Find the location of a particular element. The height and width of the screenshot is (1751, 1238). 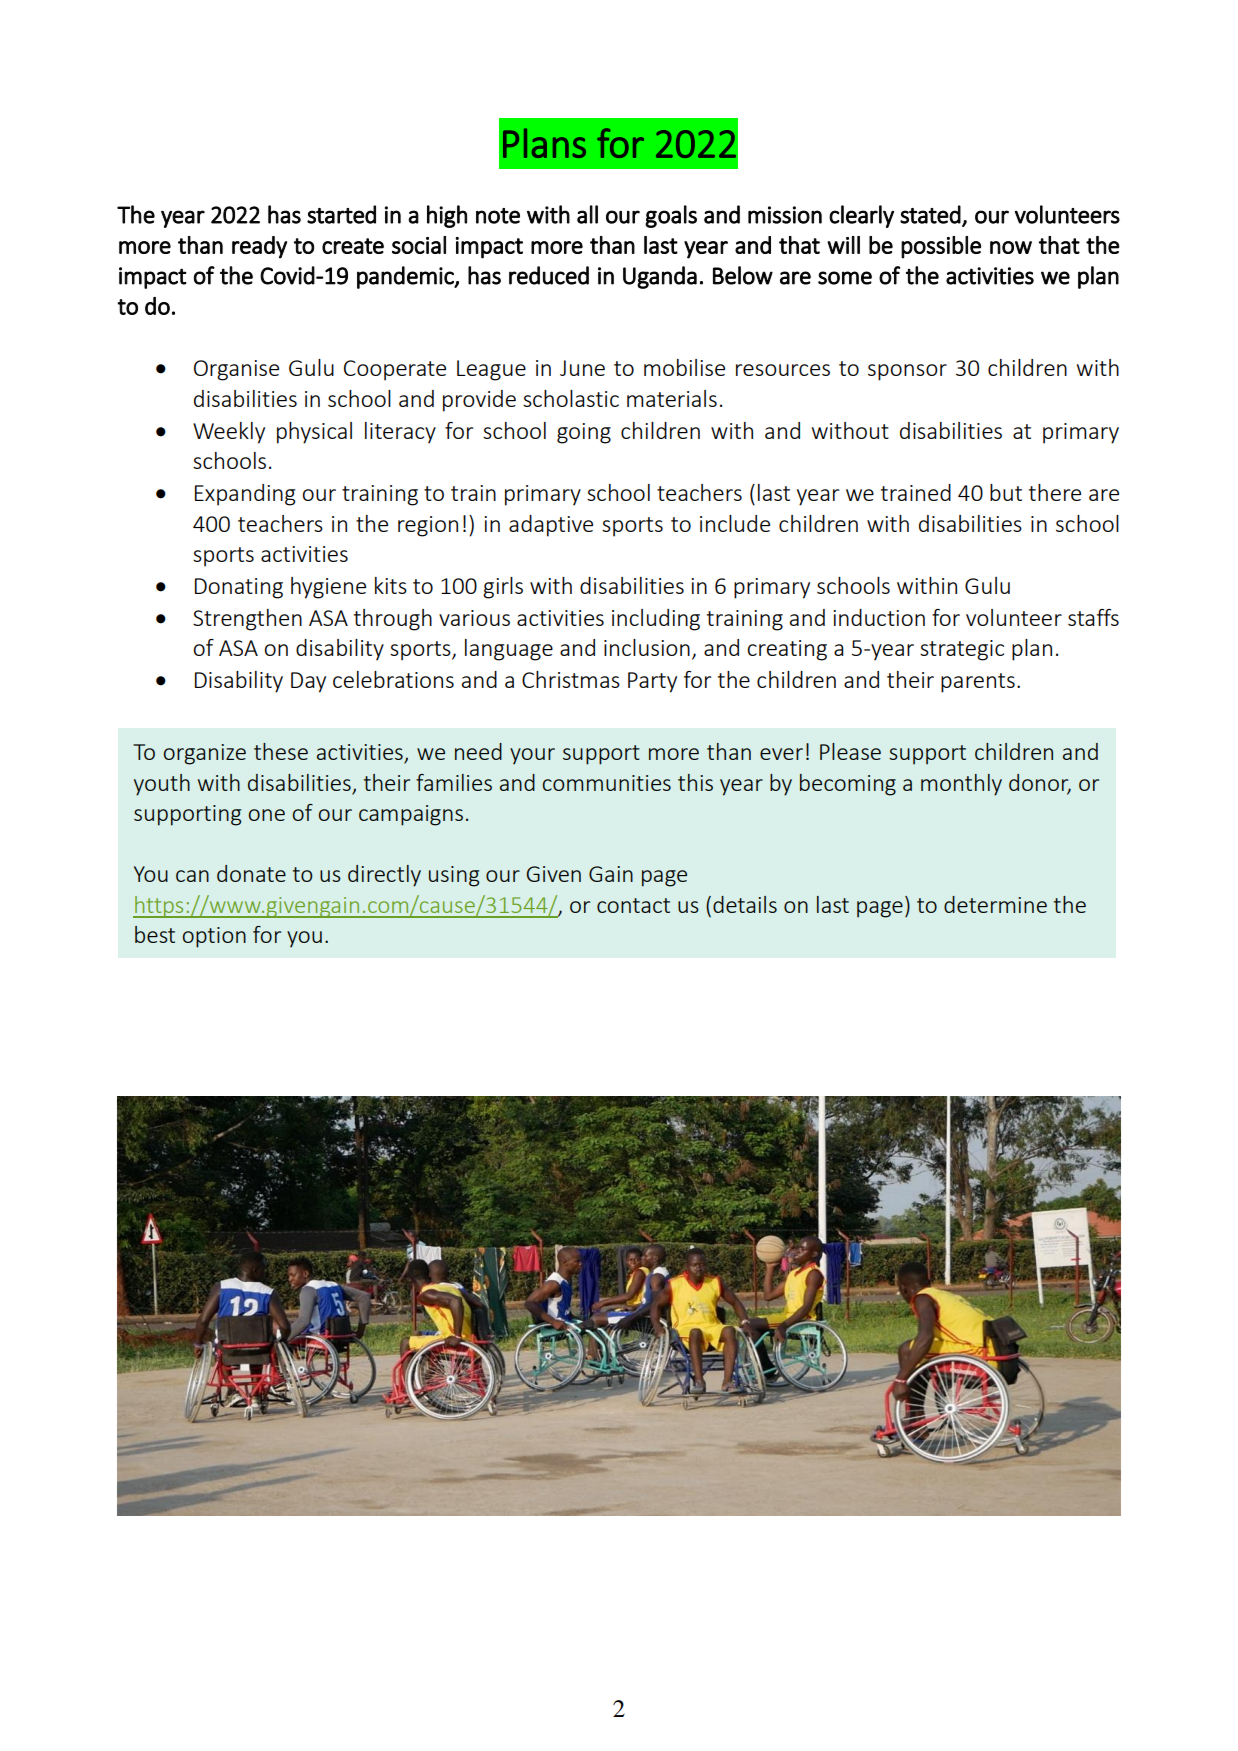

including is located at coordinates (656, 620).
